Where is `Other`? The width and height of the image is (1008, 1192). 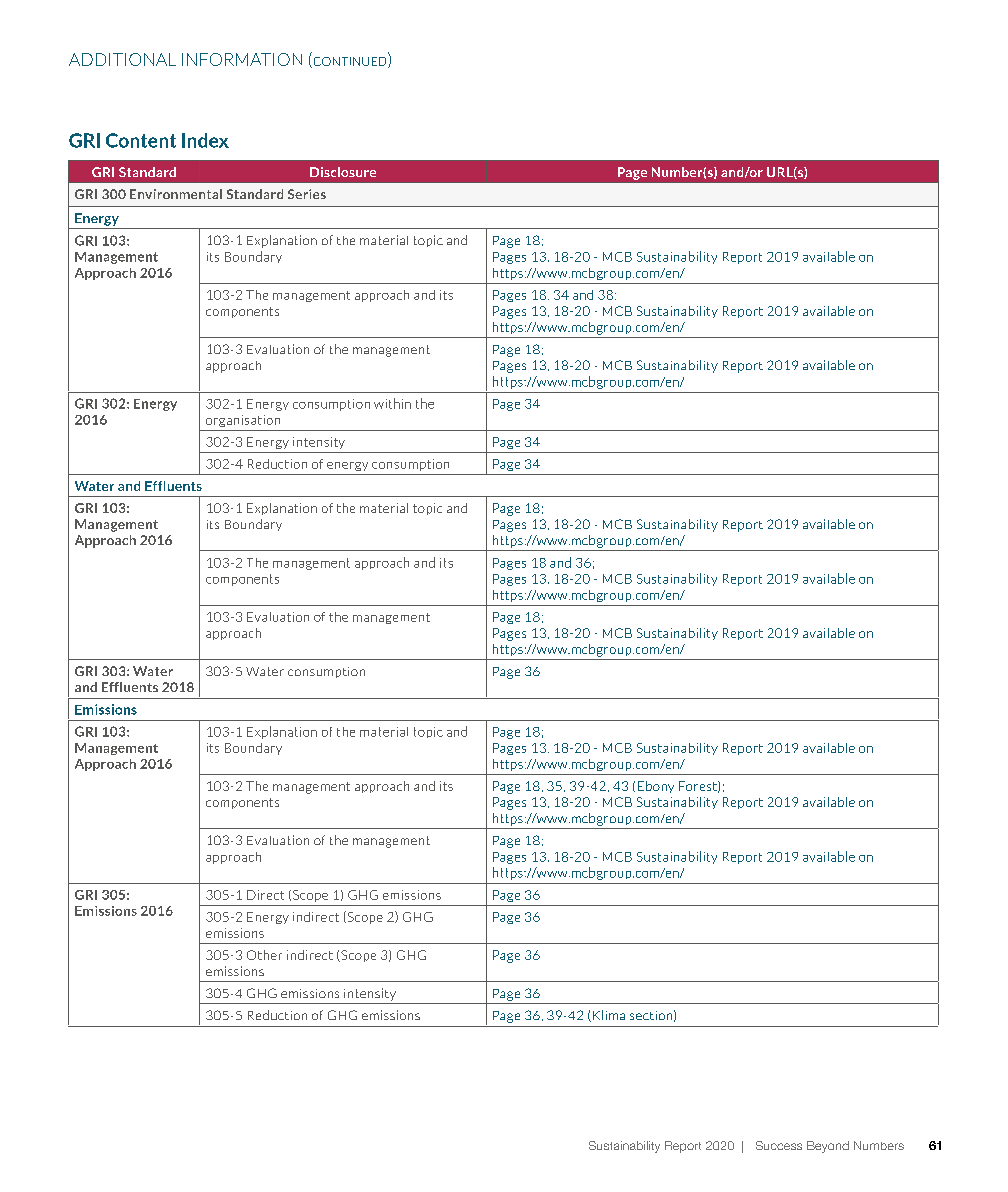
Other is located at coordinates (264, 955).
